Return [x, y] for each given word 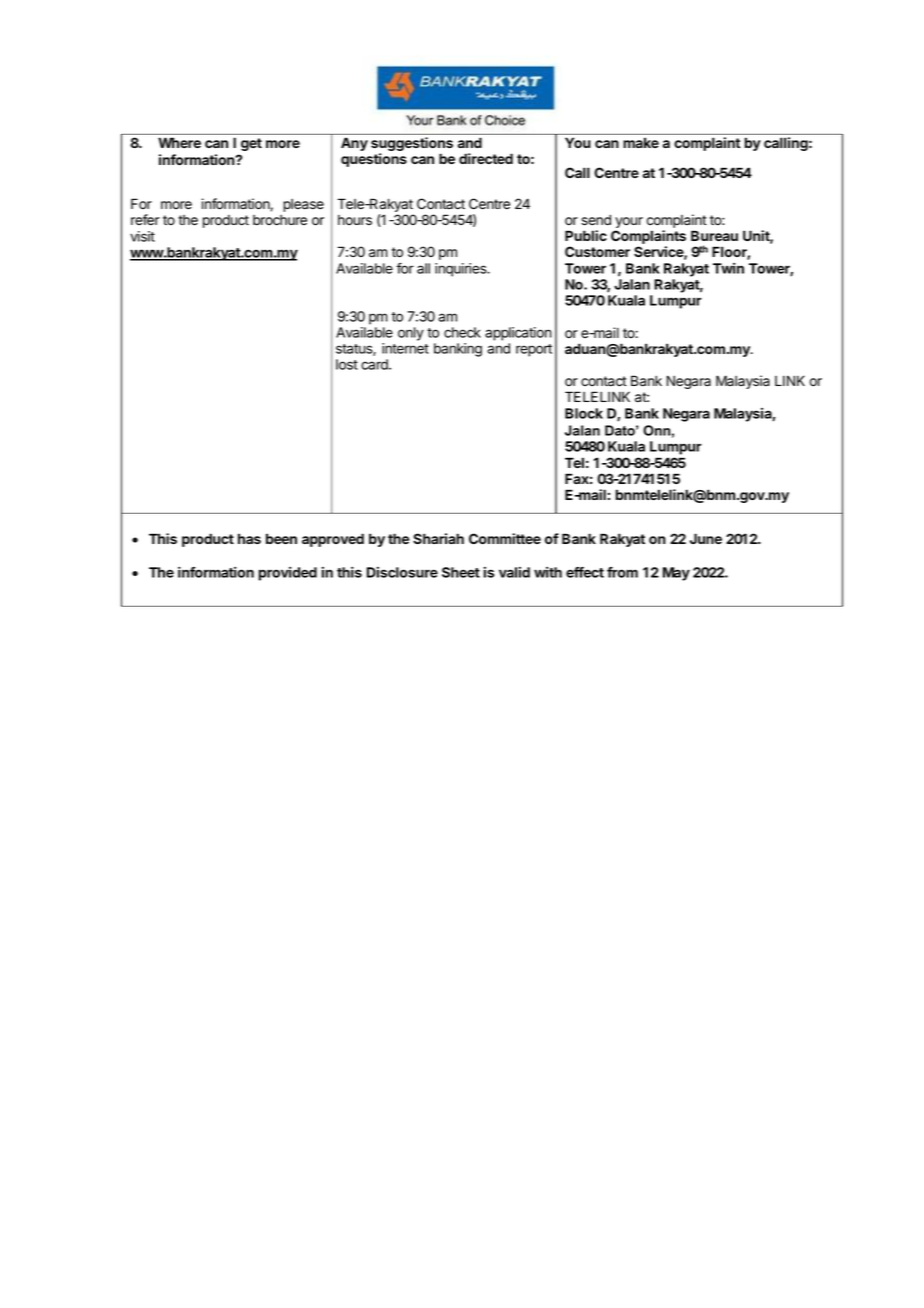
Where [179, 142]
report [534, 350]
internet [405, 348]
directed [486, 158]
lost [347, 364]
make [641, 142]
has [249, 538]
